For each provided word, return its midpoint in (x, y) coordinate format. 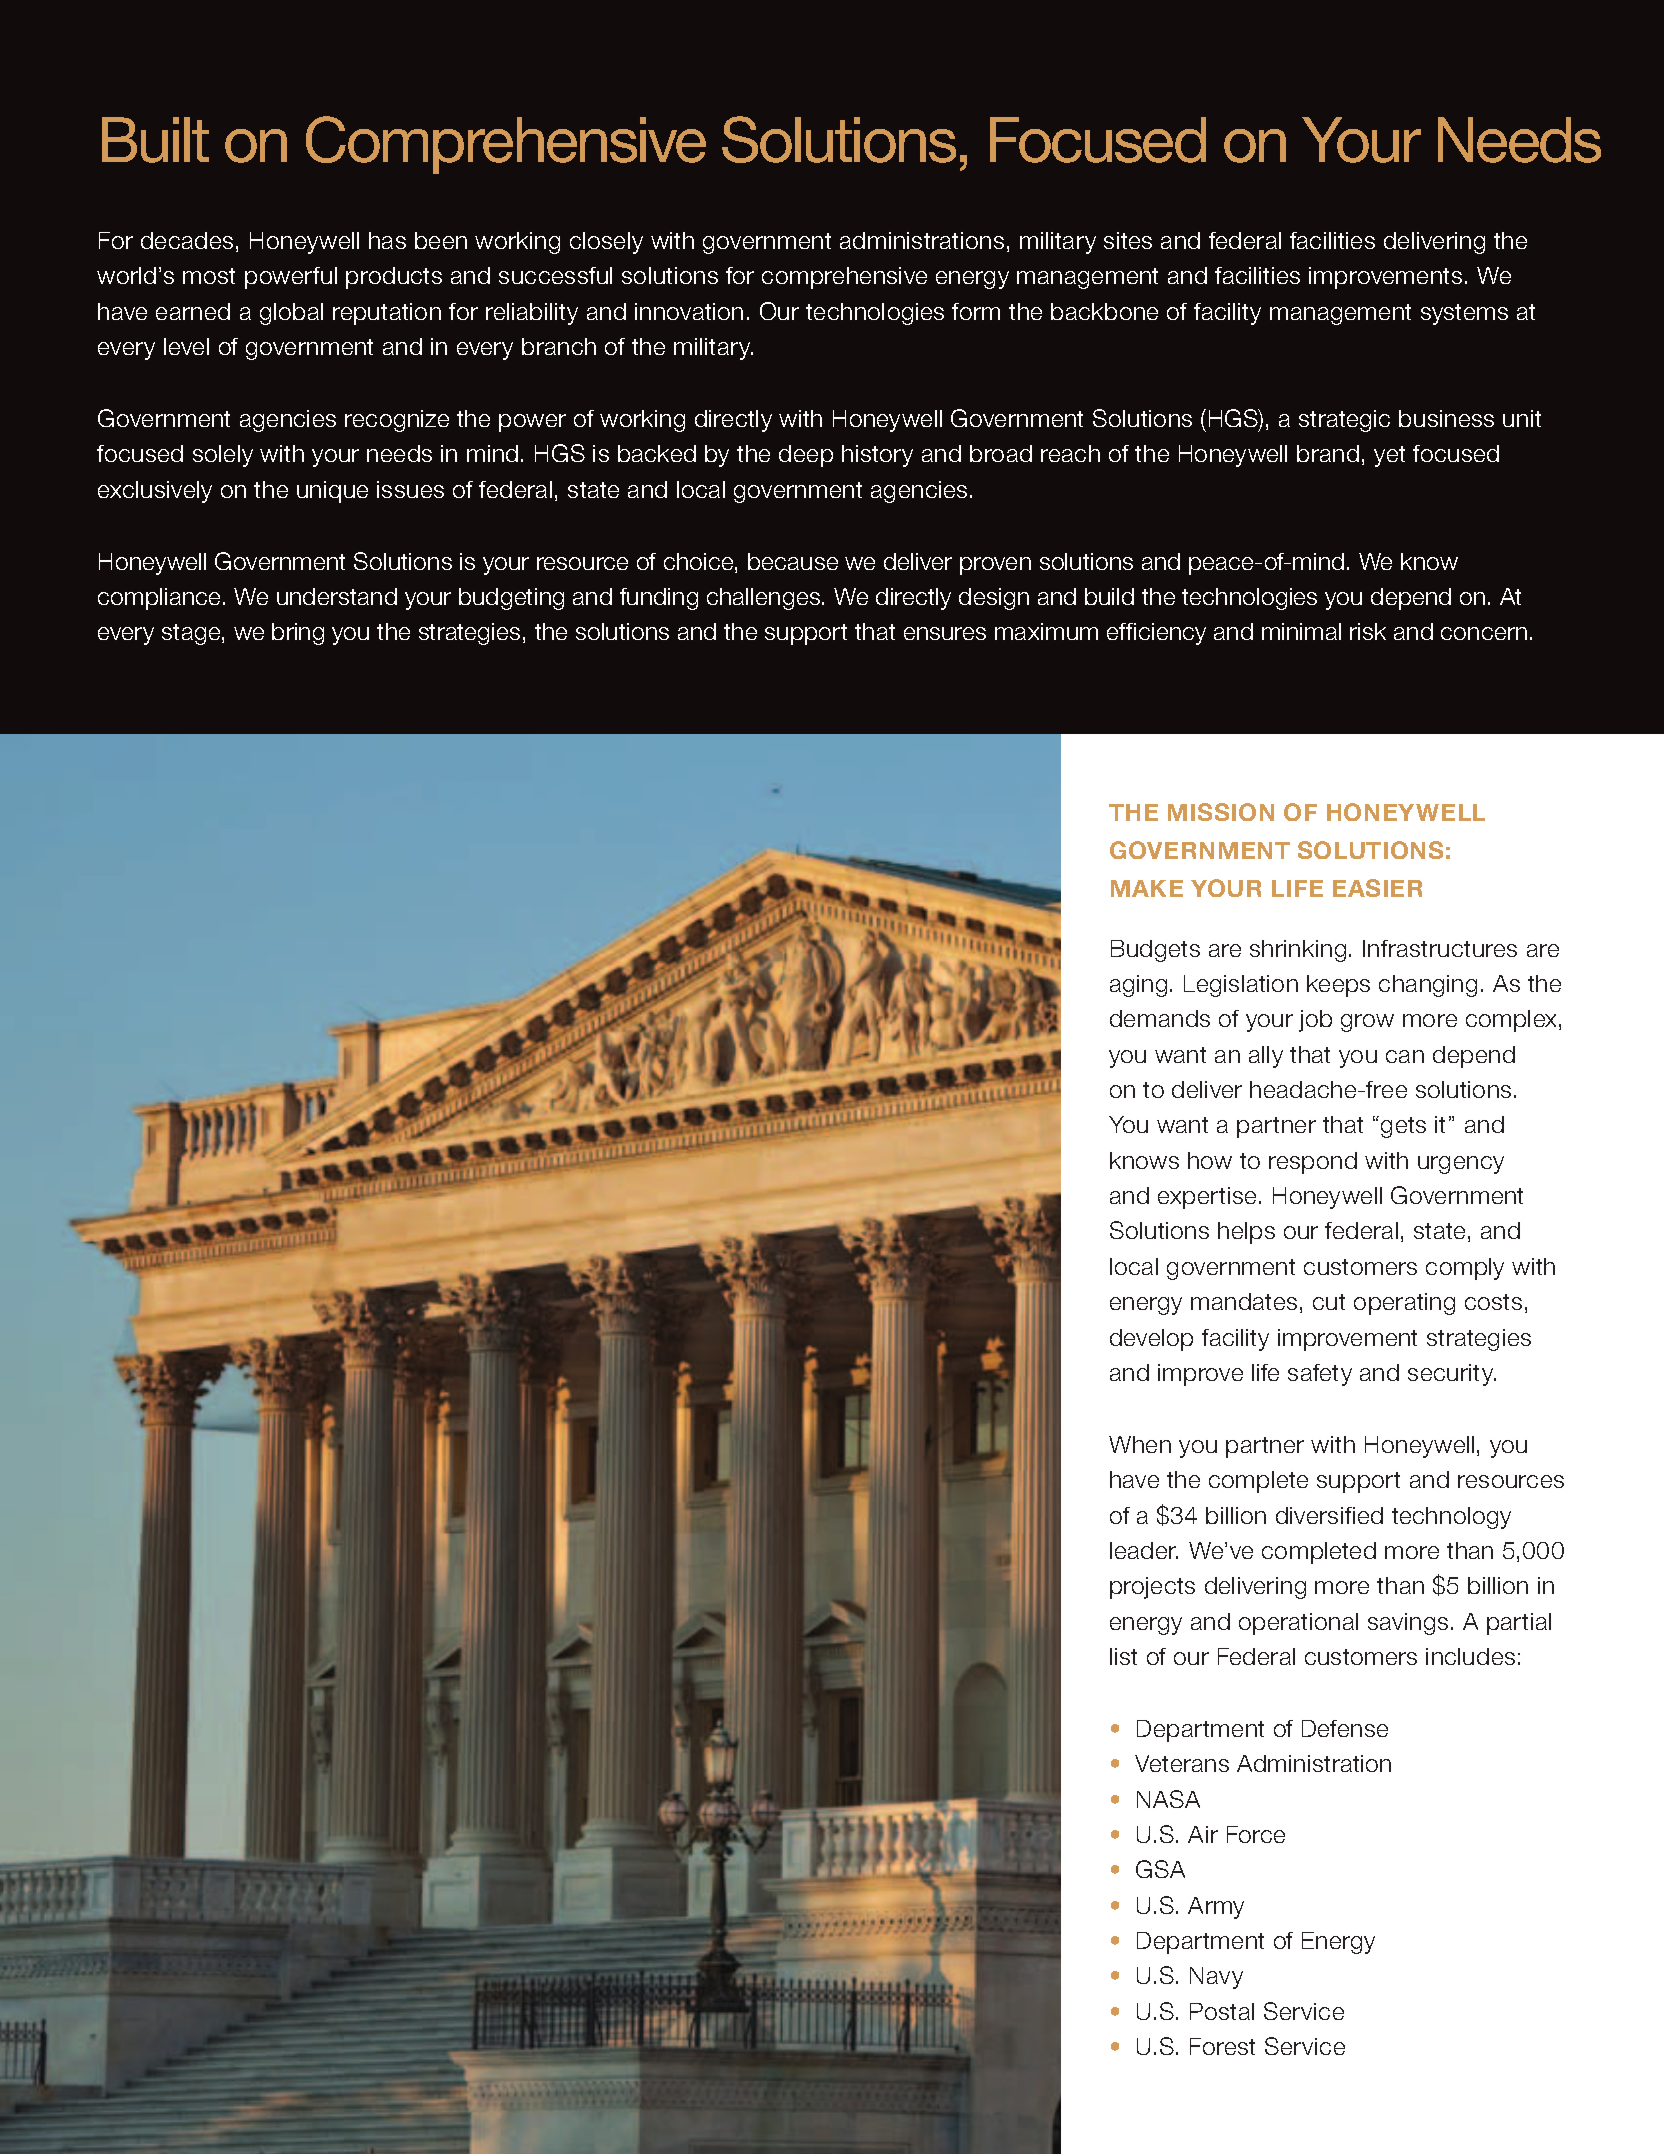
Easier (1377, 888)
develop (1151, 1340)
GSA (1160, 1869)
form (976, 311)
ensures (945, 633)
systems (1464, 314)
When (1140, 1444)
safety (1320, 1375)
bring (298, 634)
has (387, 240)
